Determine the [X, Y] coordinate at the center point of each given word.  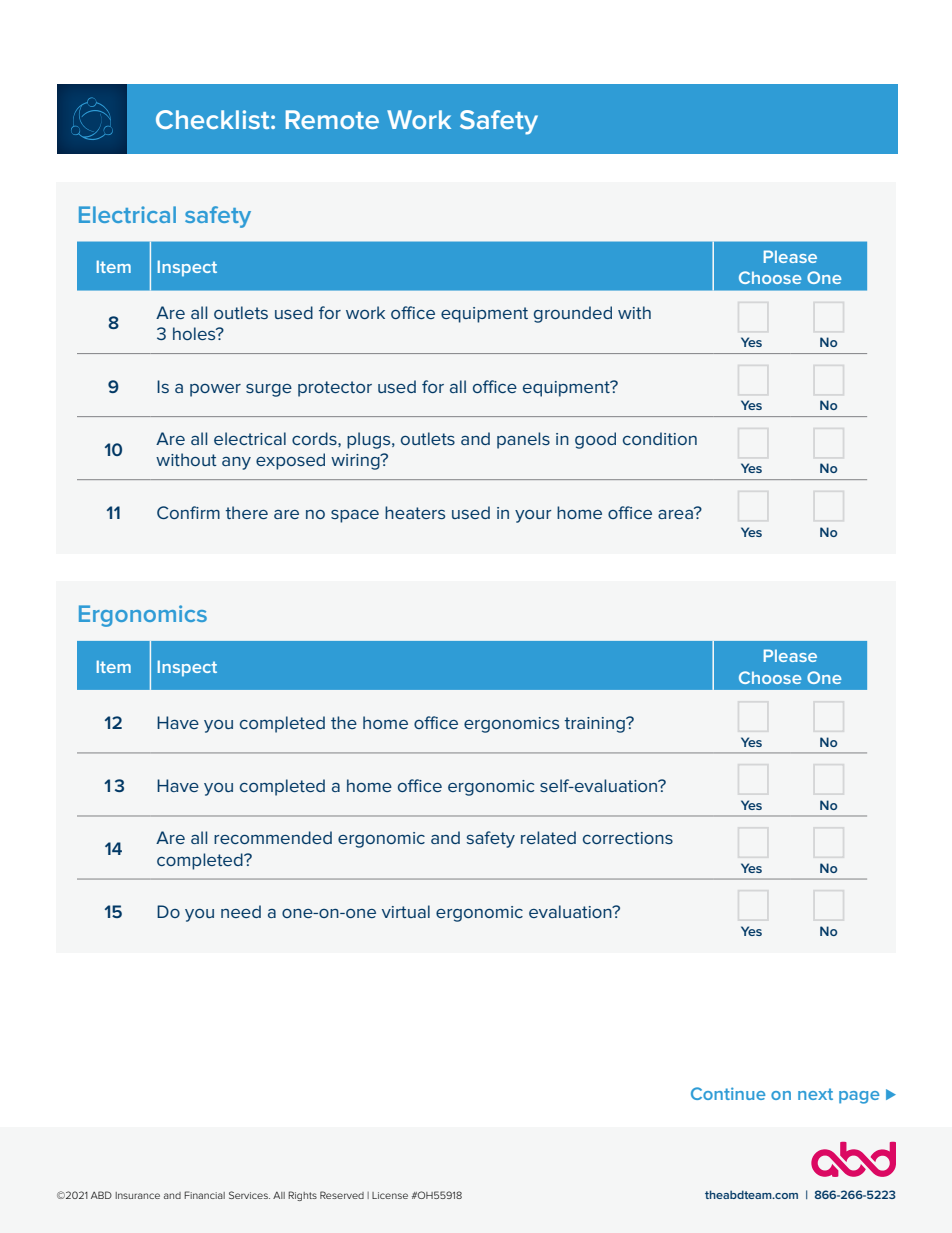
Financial [204, 1195]
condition [660, 438]
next [815, 1094]
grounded [573, 314]
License [390, 1195]
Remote [332, 119]
